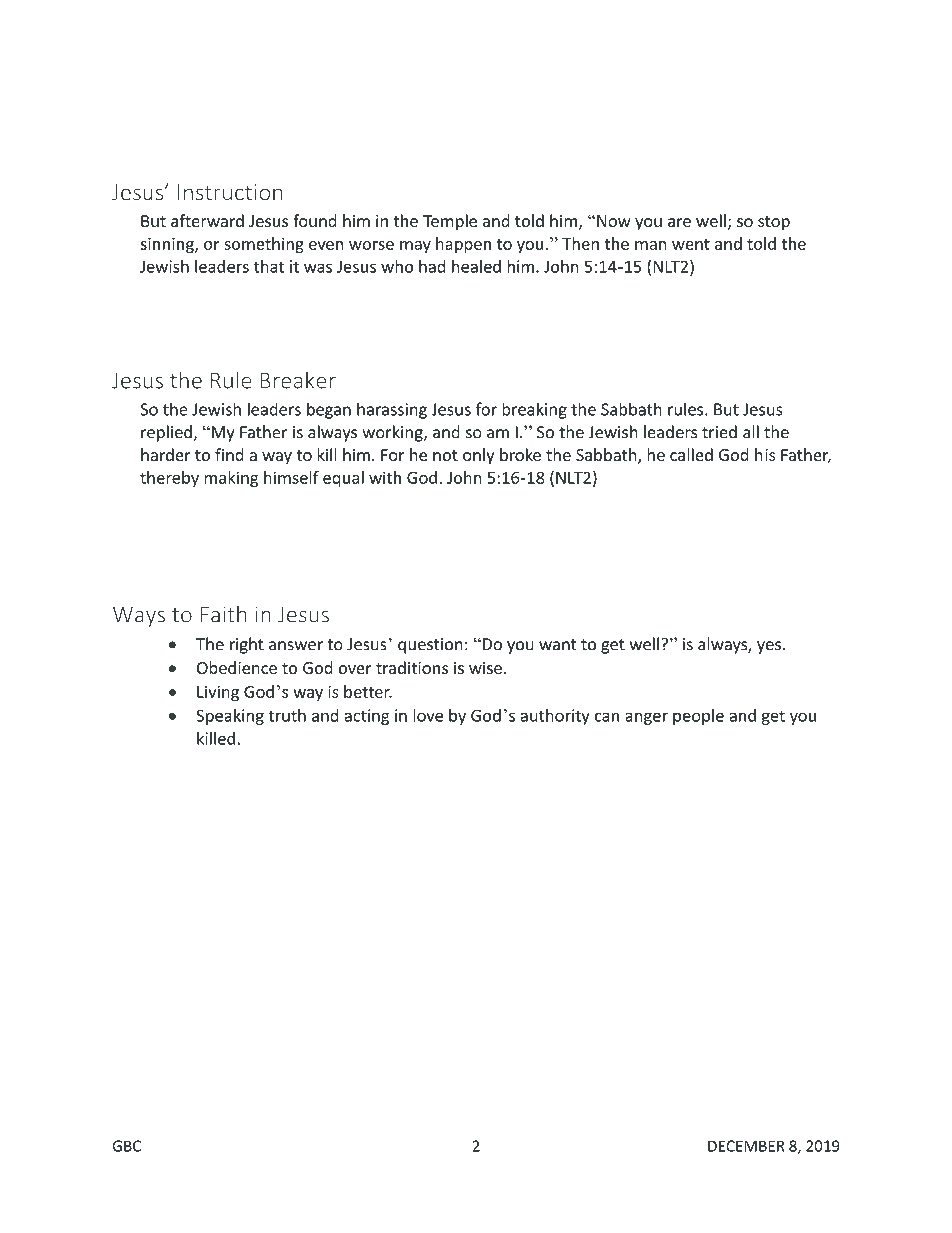 This screenshot has height=1233, width=952. I want to click on Obedience, so click(237, 668).
